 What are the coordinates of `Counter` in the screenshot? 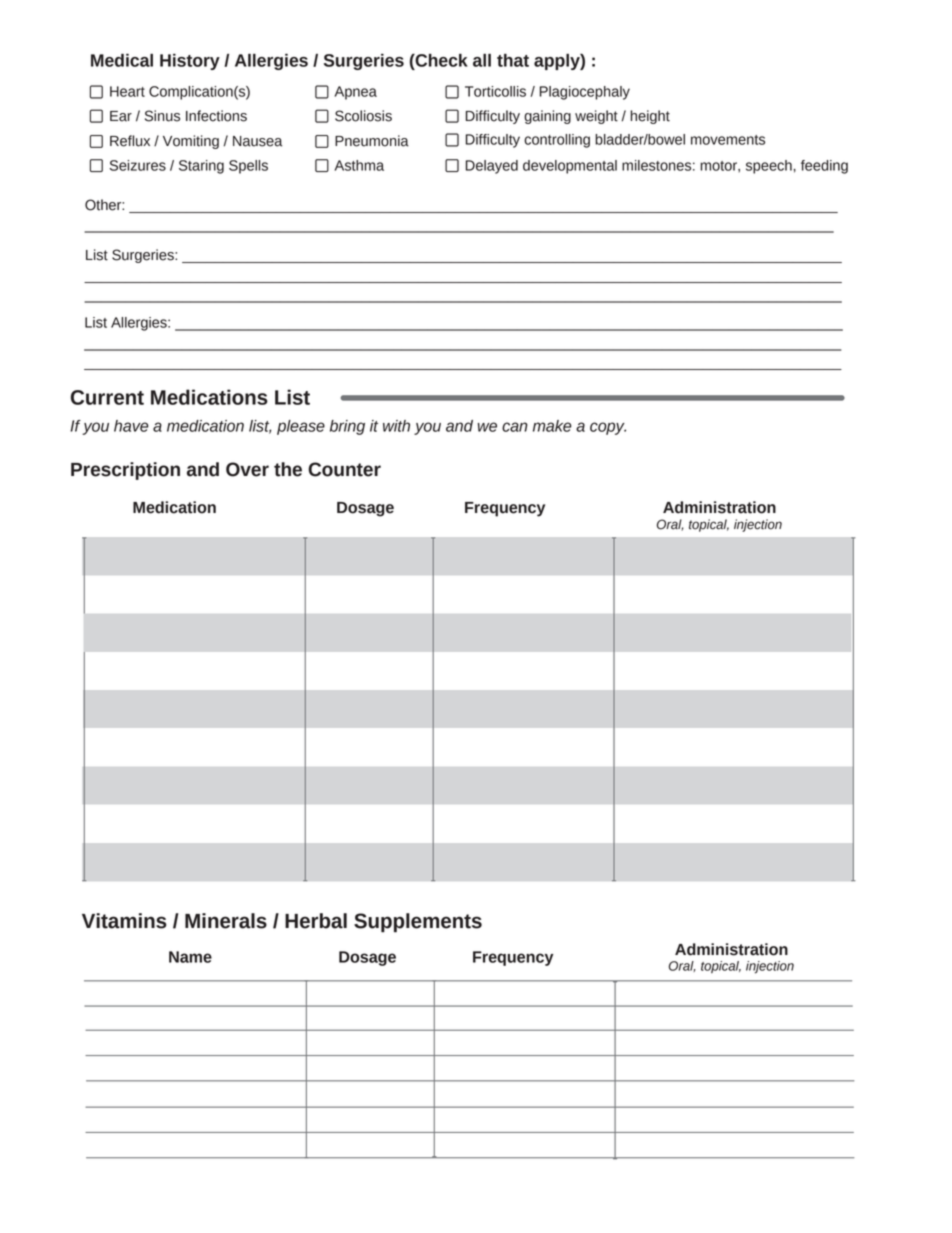 It's located at (344, 469).
